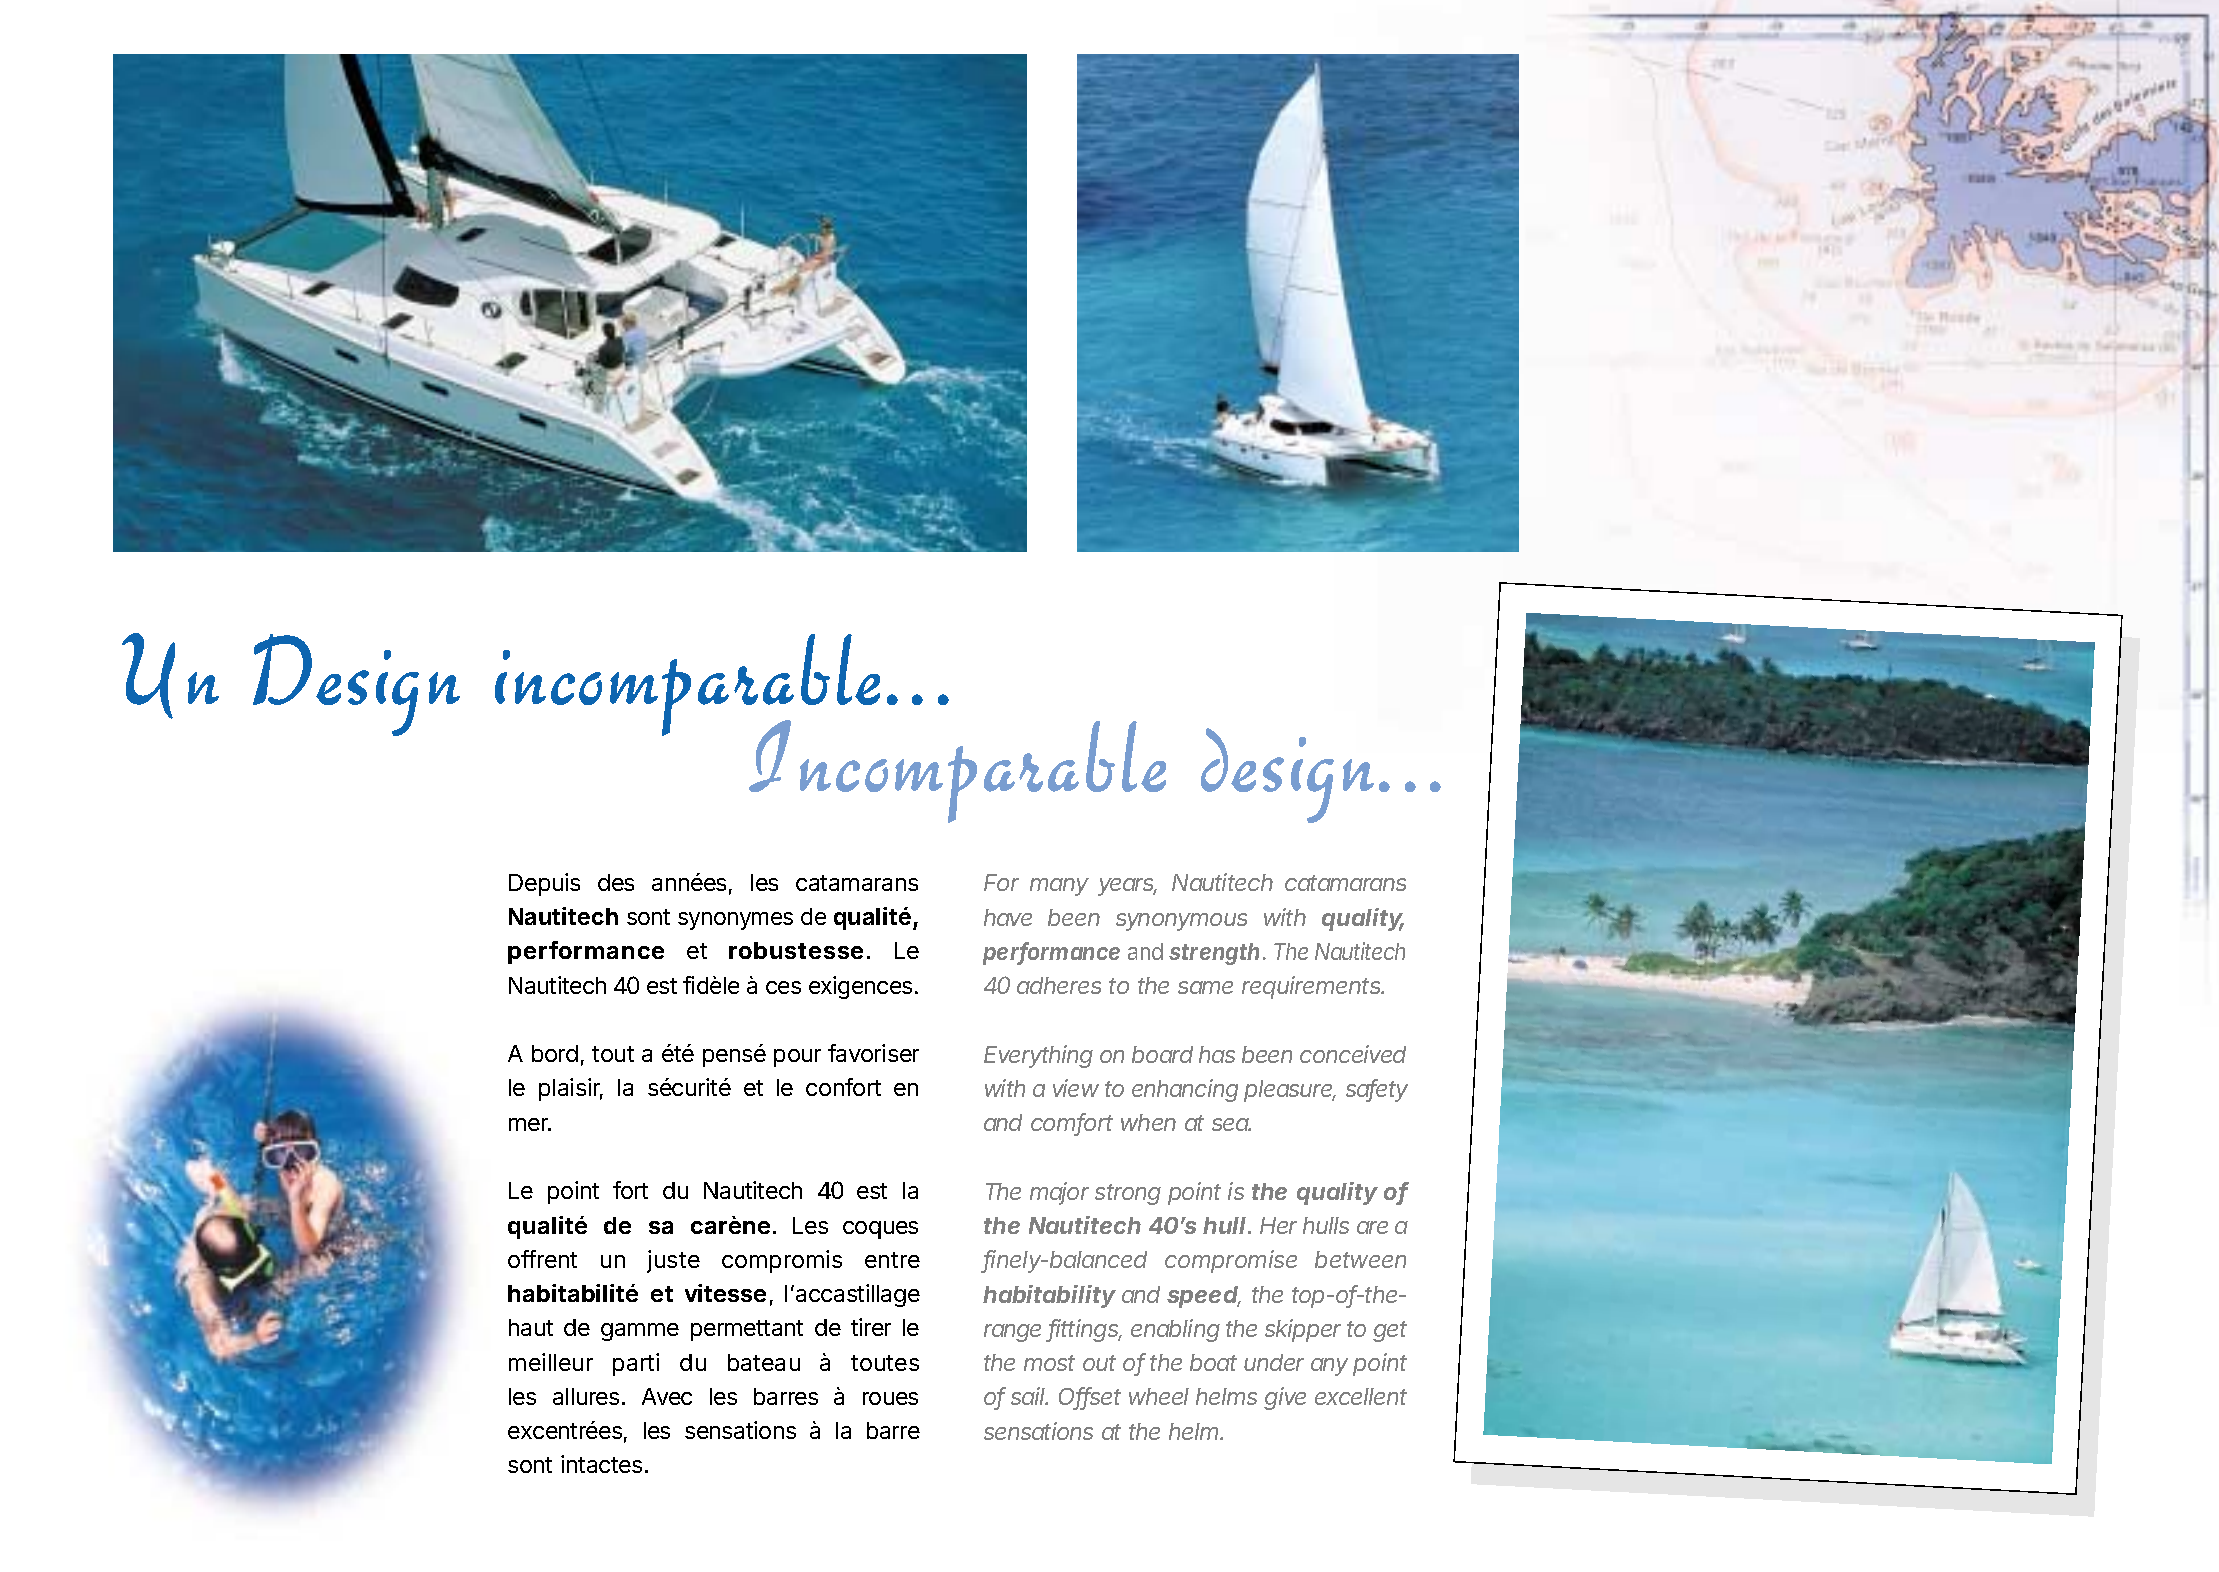 Image resolution: width=2219 pixels, height=1572 pixels. I want to click on give, so click(1285, 1398).
